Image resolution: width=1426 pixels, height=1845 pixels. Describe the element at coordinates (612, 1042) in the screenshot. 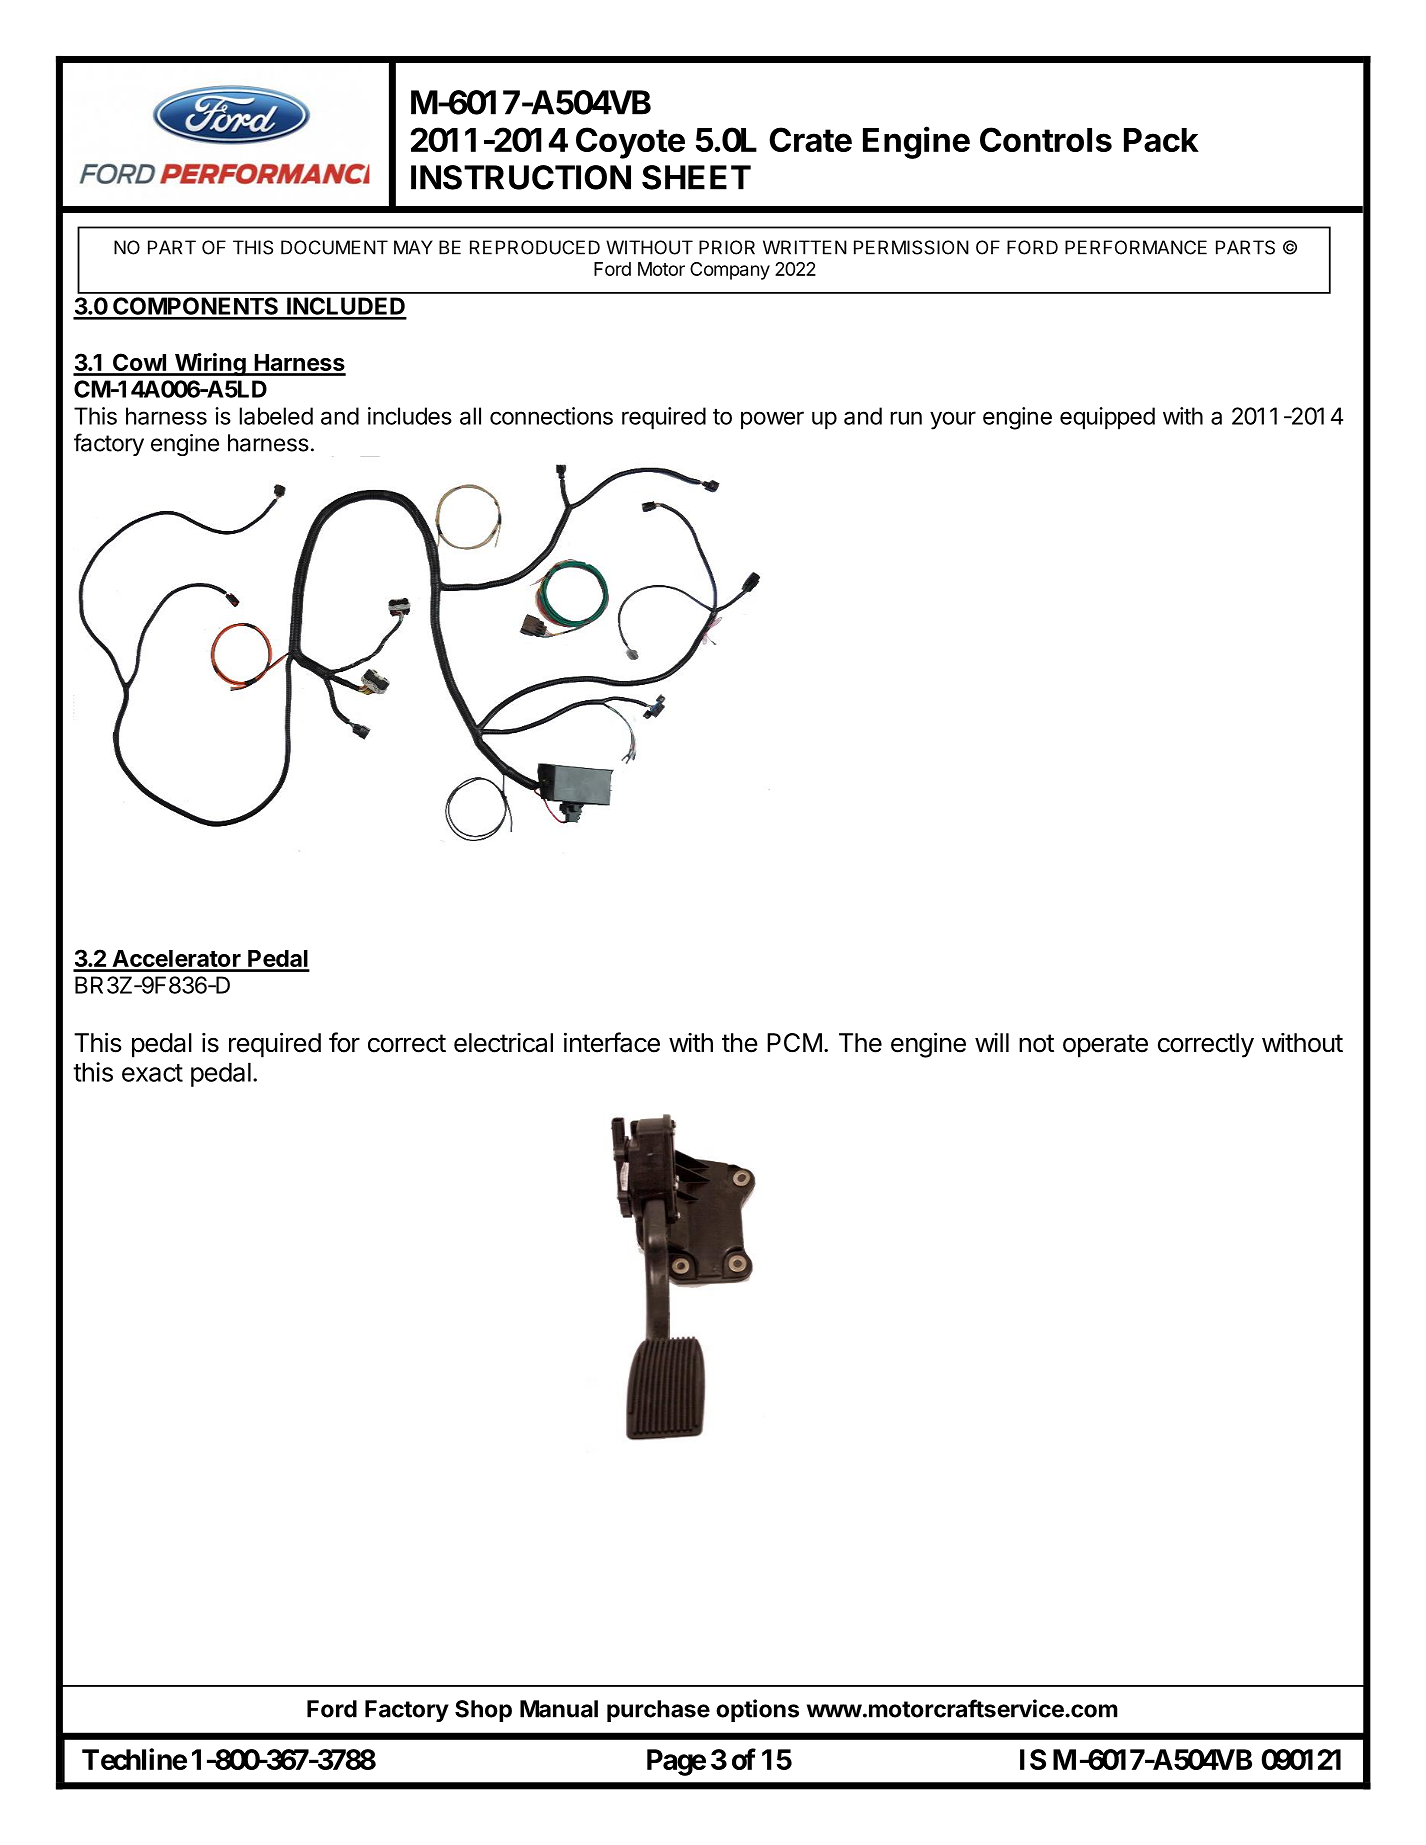

I see `interface` at that location.
